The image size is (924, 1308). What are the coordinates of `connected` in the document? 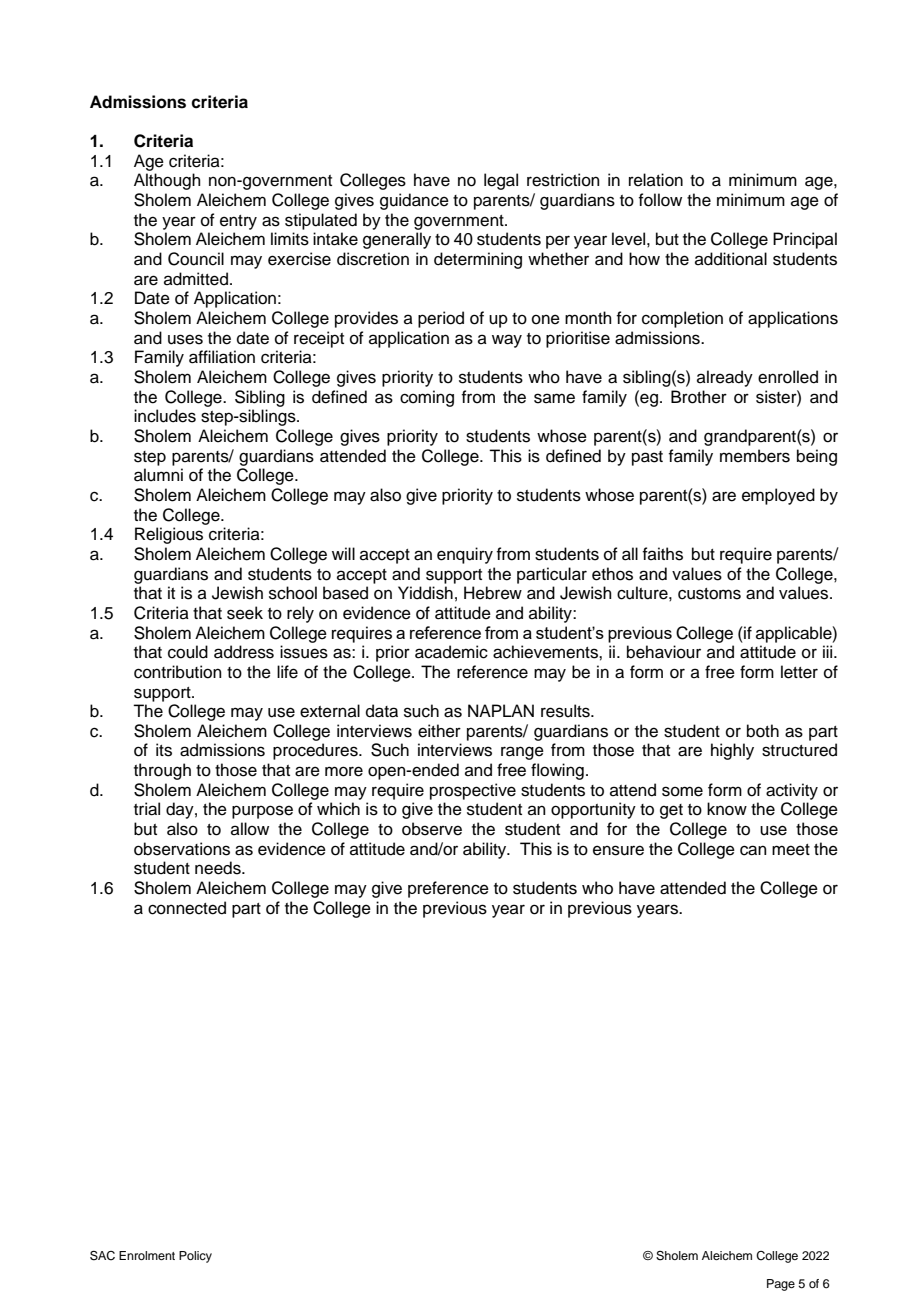 It's located at (187, 908).
